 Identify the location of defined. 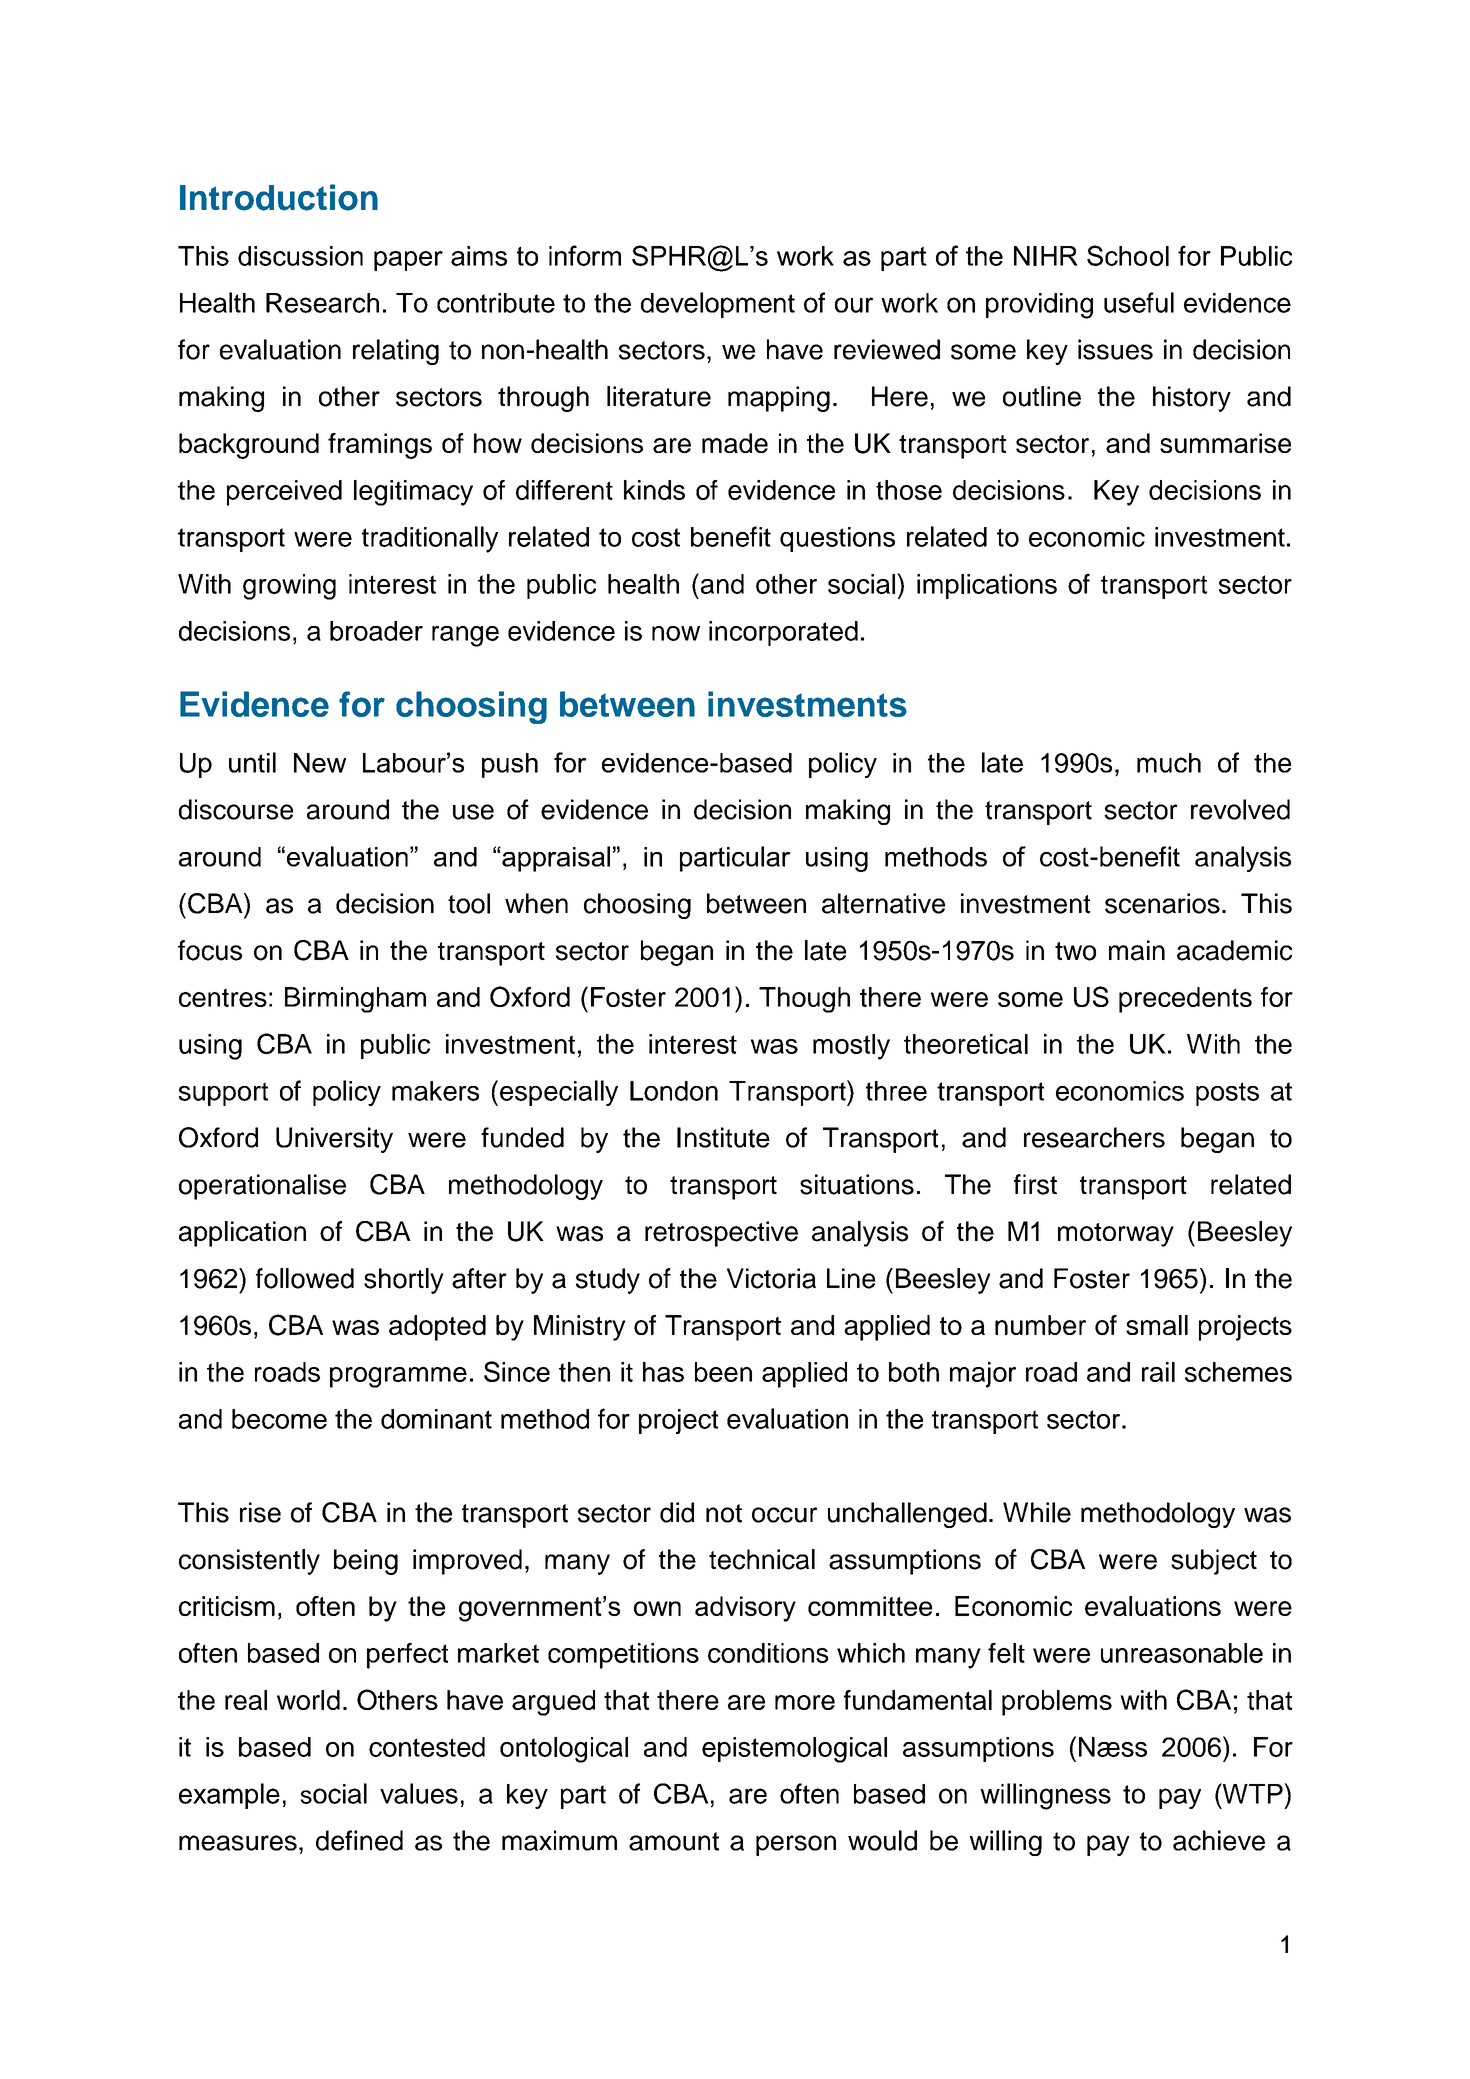
(359, 1840).
